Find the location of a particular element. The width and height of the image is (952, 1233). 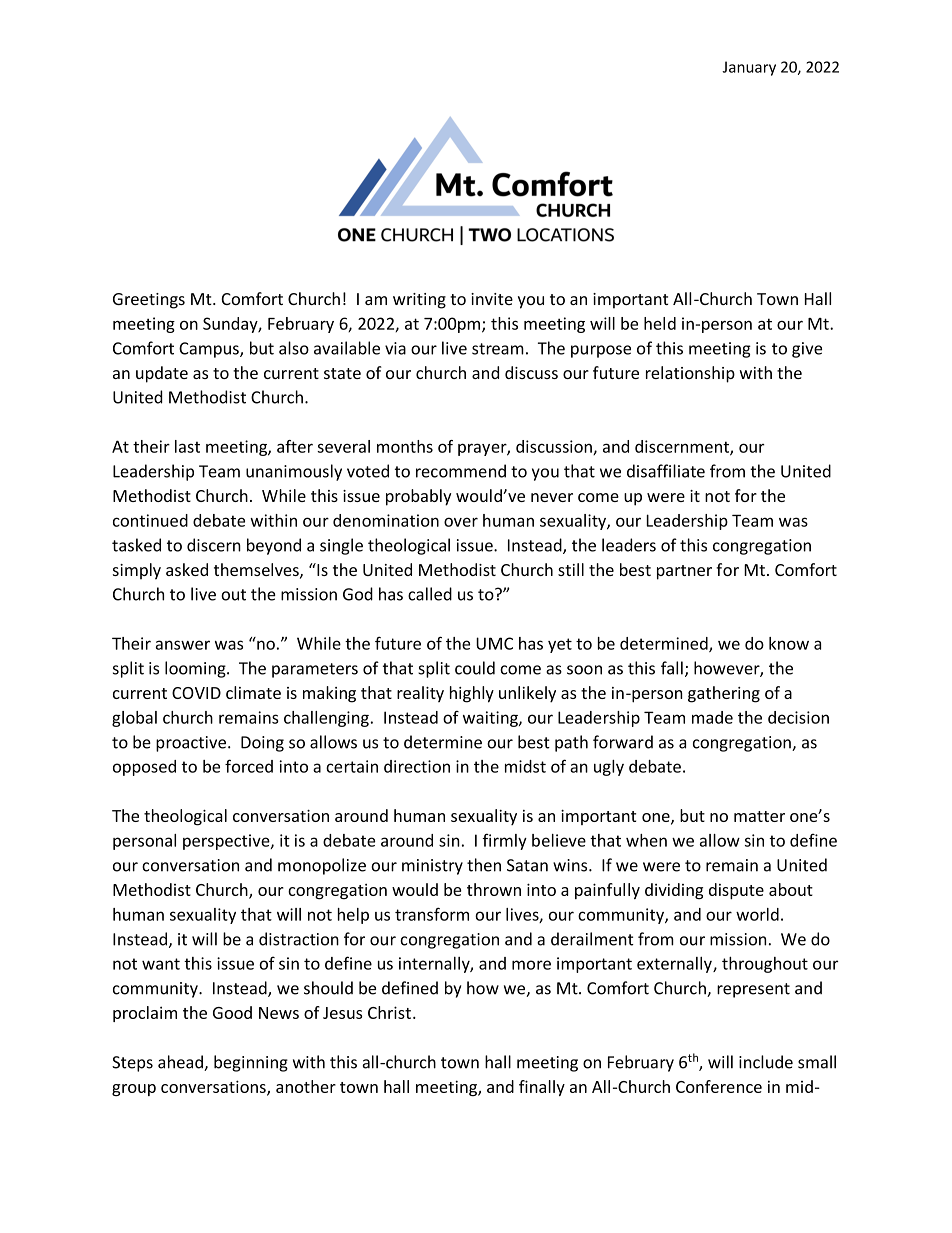

relationship is located at coordinates (690, 374).
